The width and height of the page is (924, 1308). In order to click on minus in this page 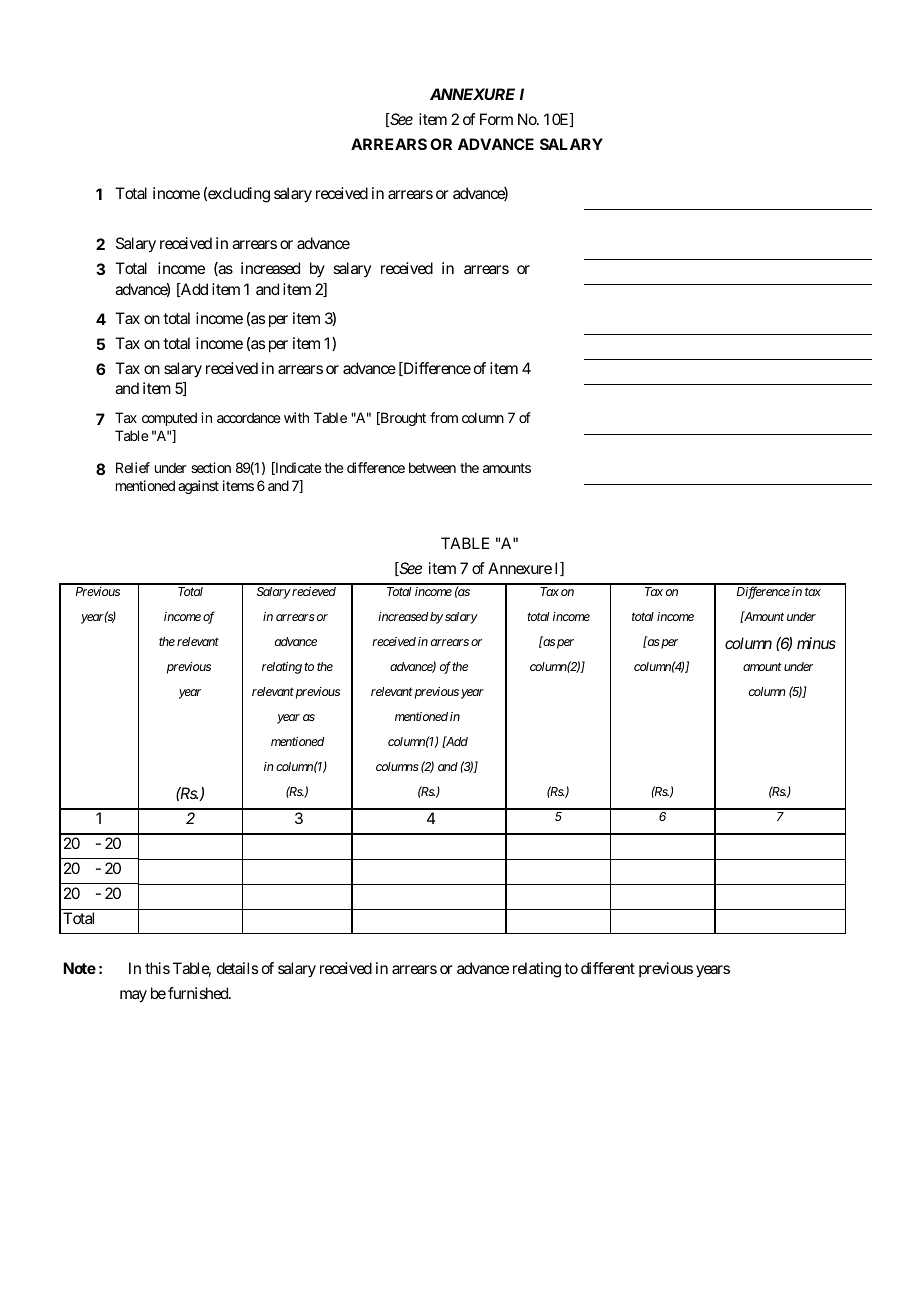, I will do `click(816, 643)`.
